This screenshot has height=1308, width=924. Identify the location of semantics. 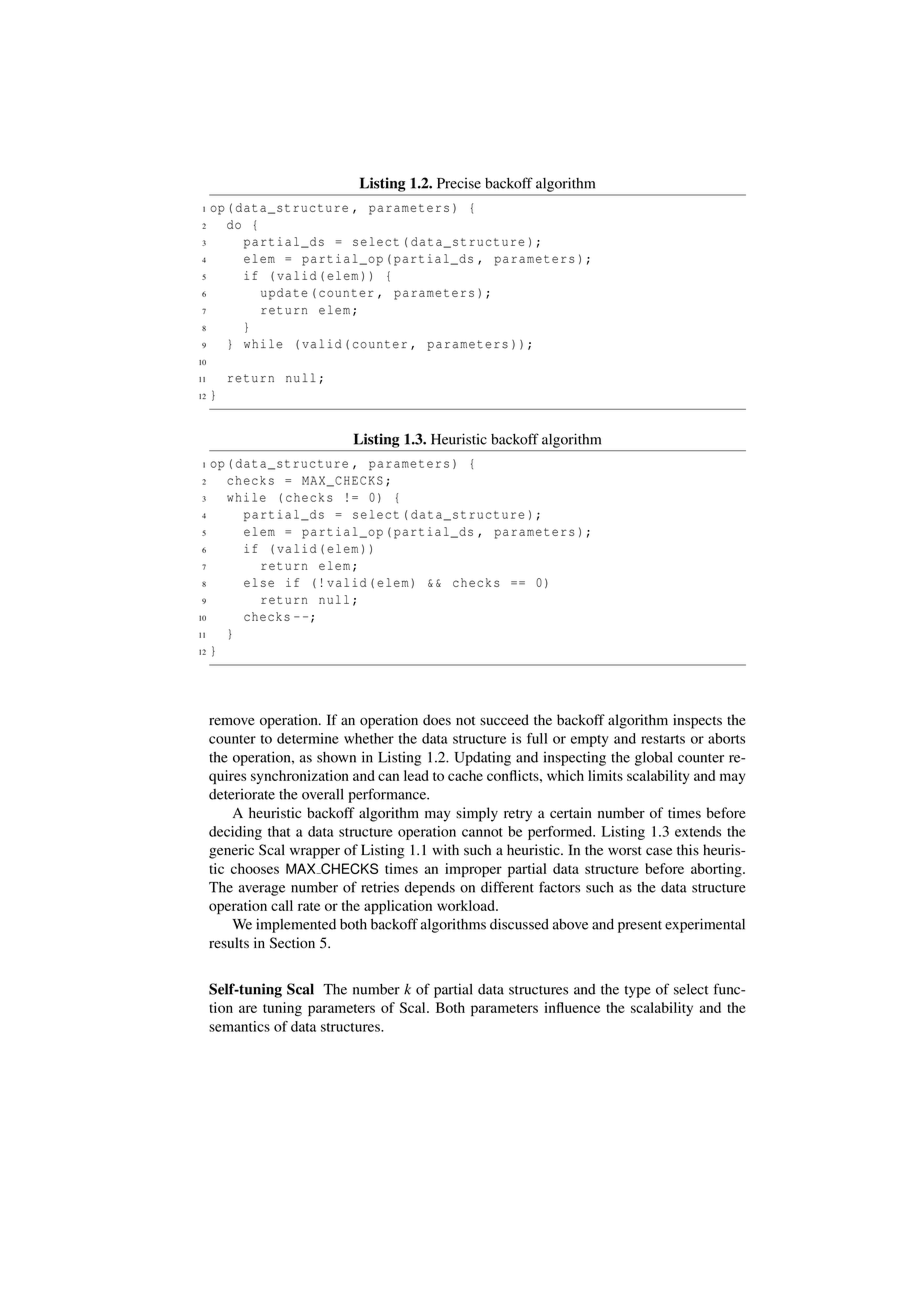
(239, 1026).
